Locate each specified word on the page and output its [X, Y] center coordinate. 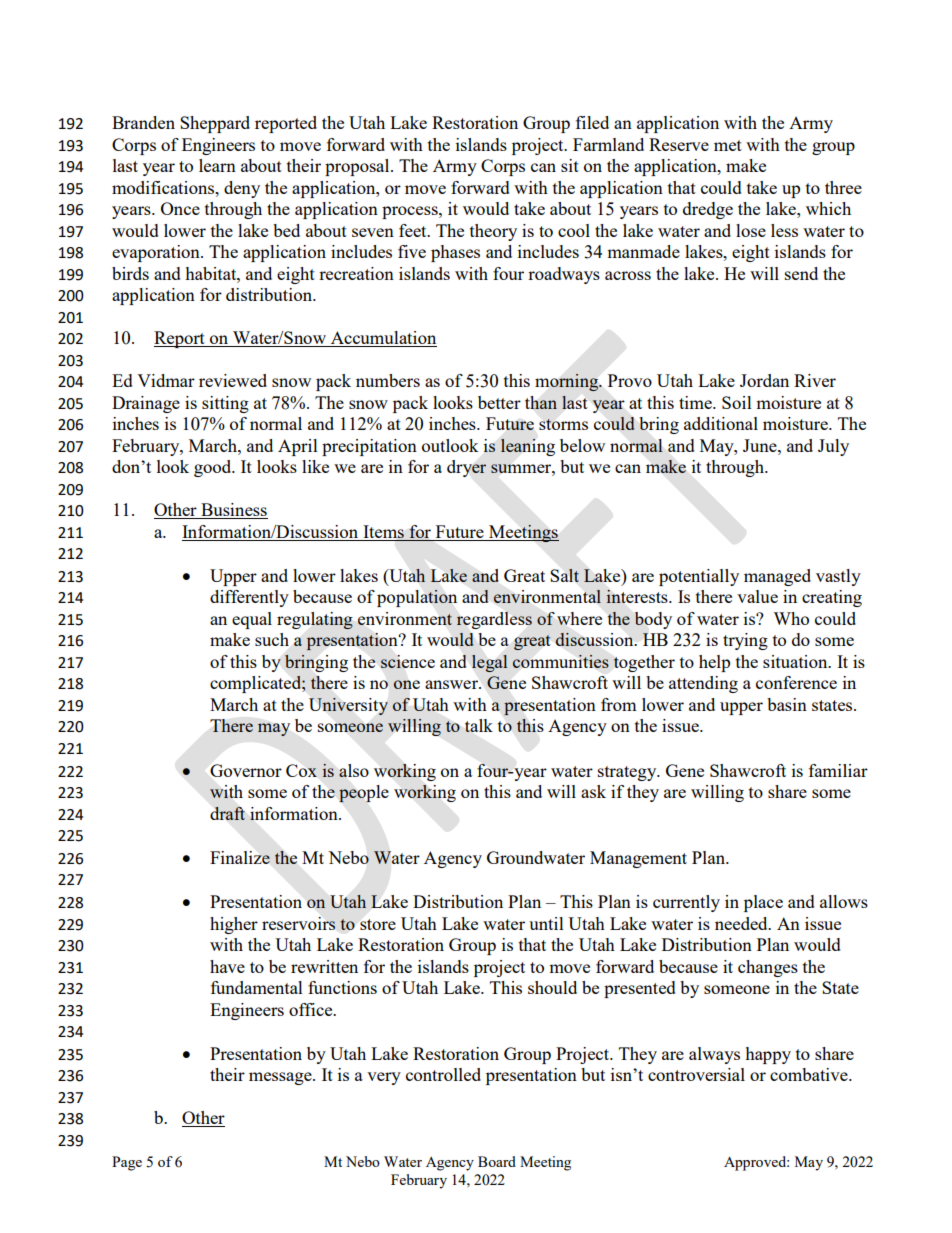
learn [217, 165]
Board [497, 1161]
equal [252, 620]
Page [127, 1163]
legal [489, 663]
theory [493, 232]
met [728, 145]
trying [745, 641]
